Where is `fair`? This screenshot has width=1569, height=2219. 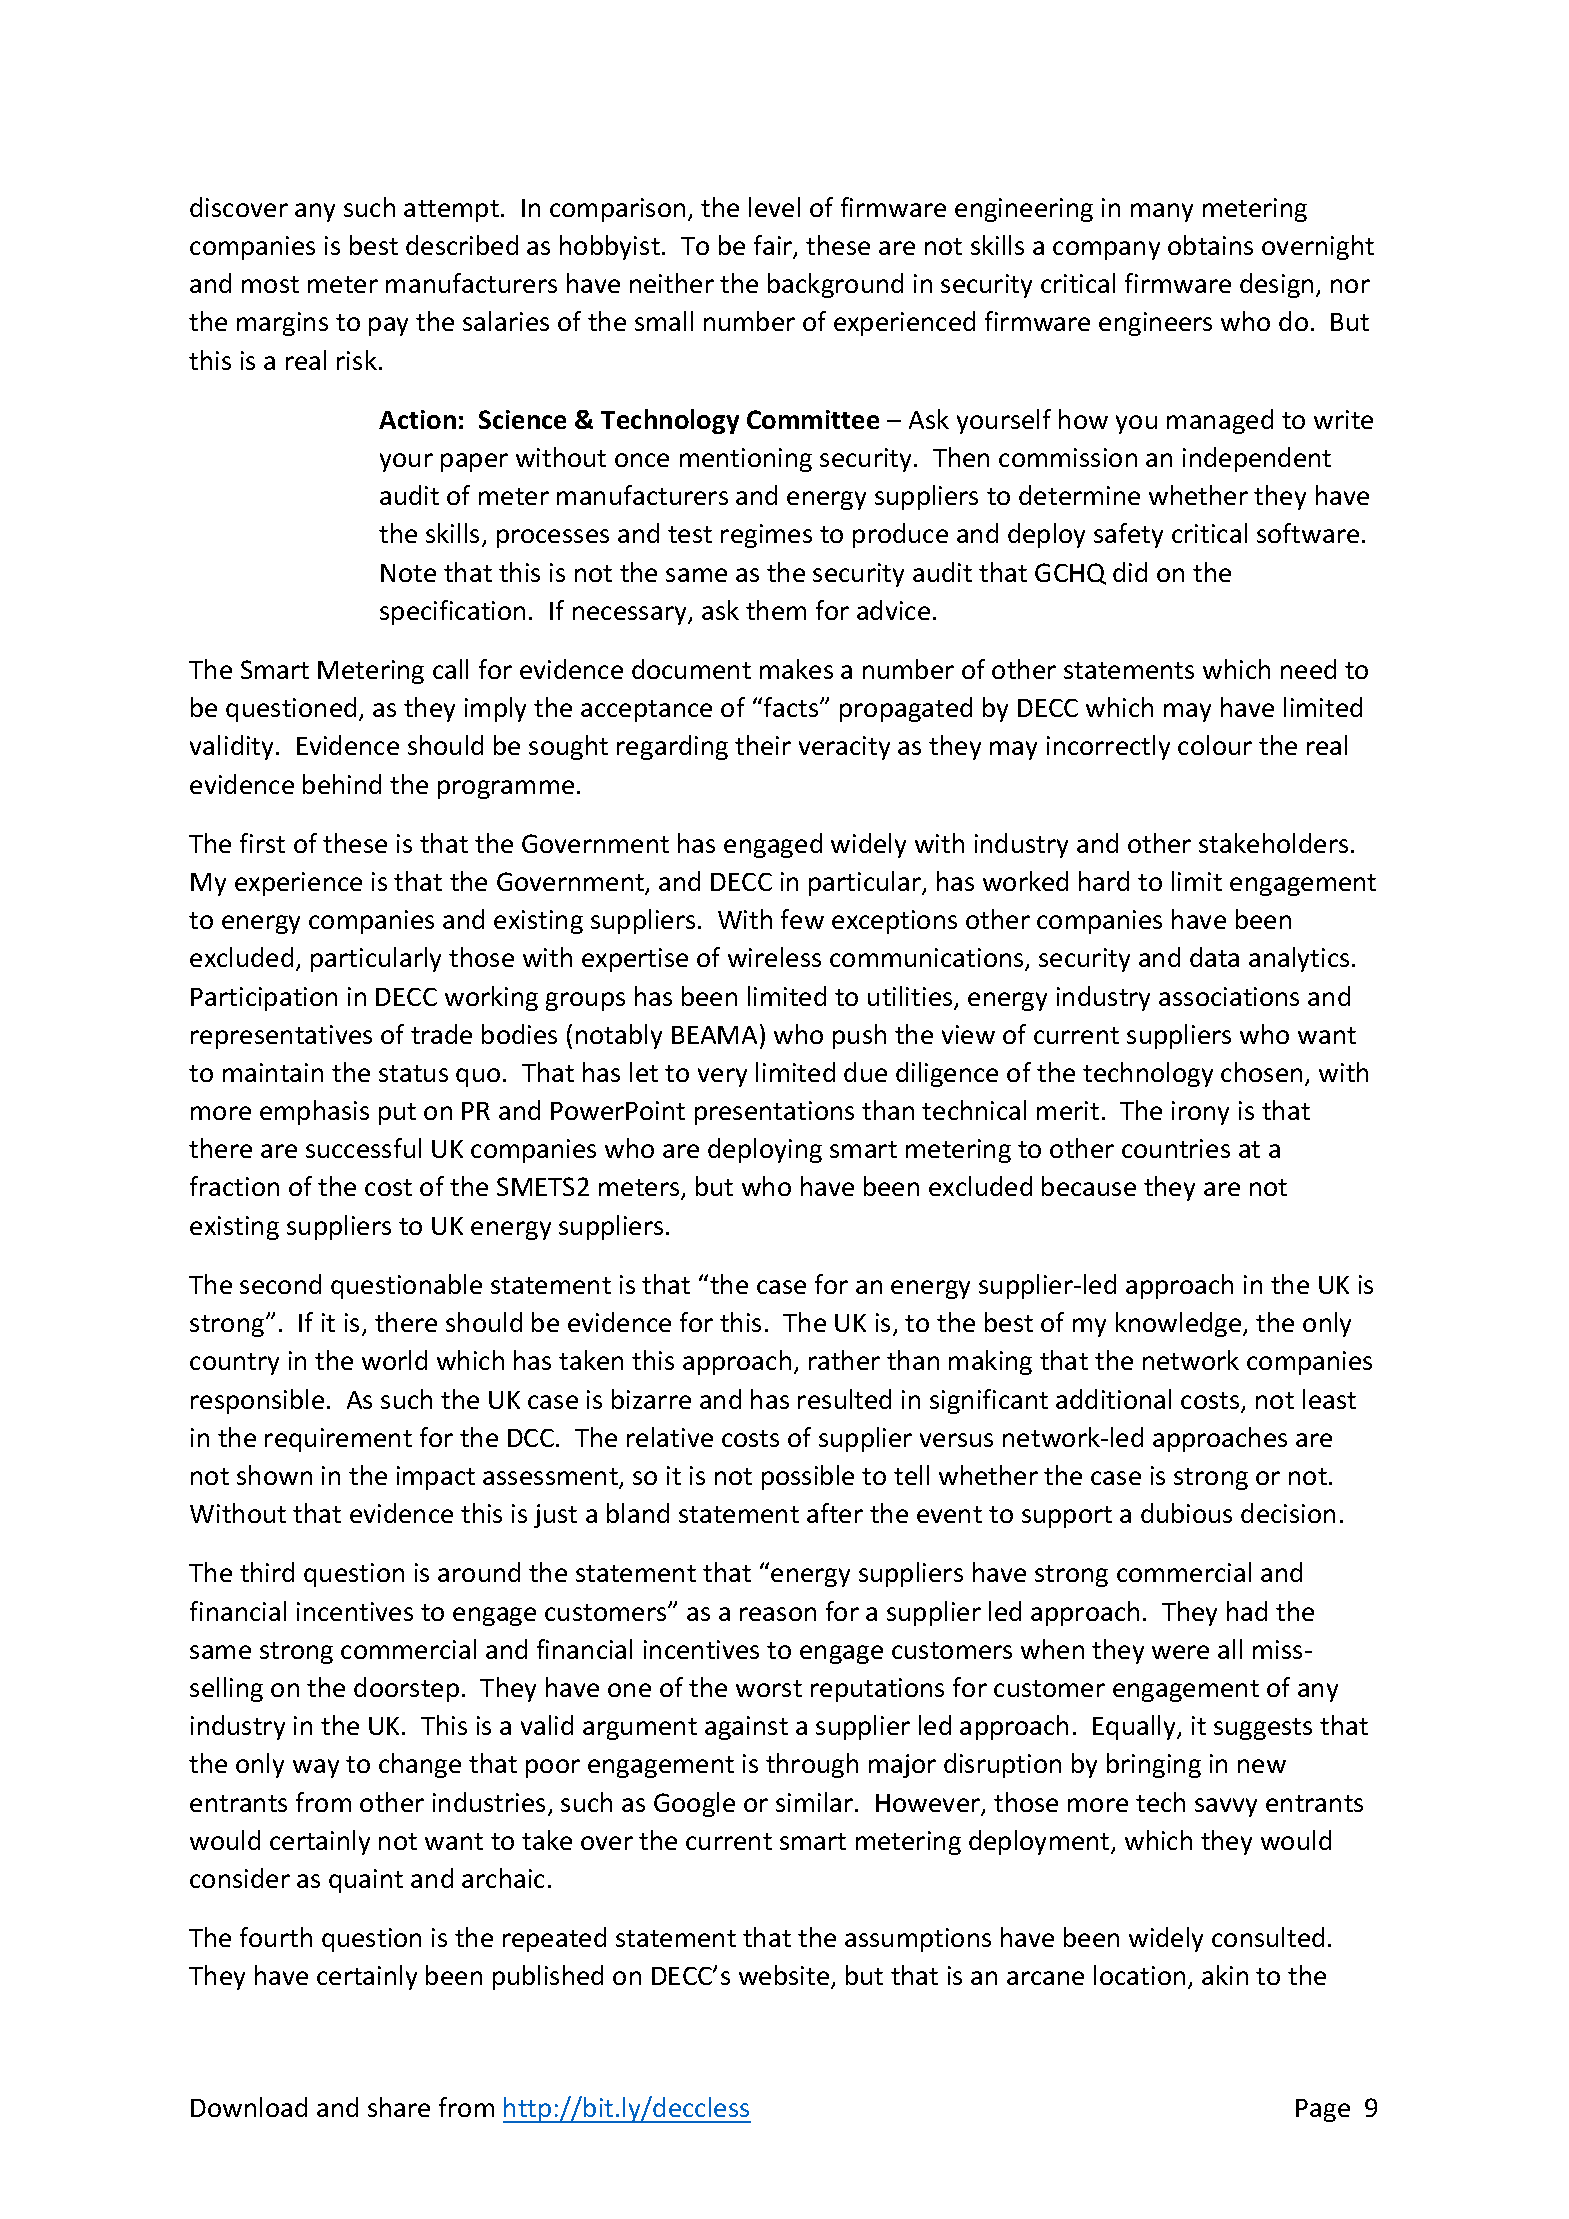
fair is located at coordinates (774, 246).
